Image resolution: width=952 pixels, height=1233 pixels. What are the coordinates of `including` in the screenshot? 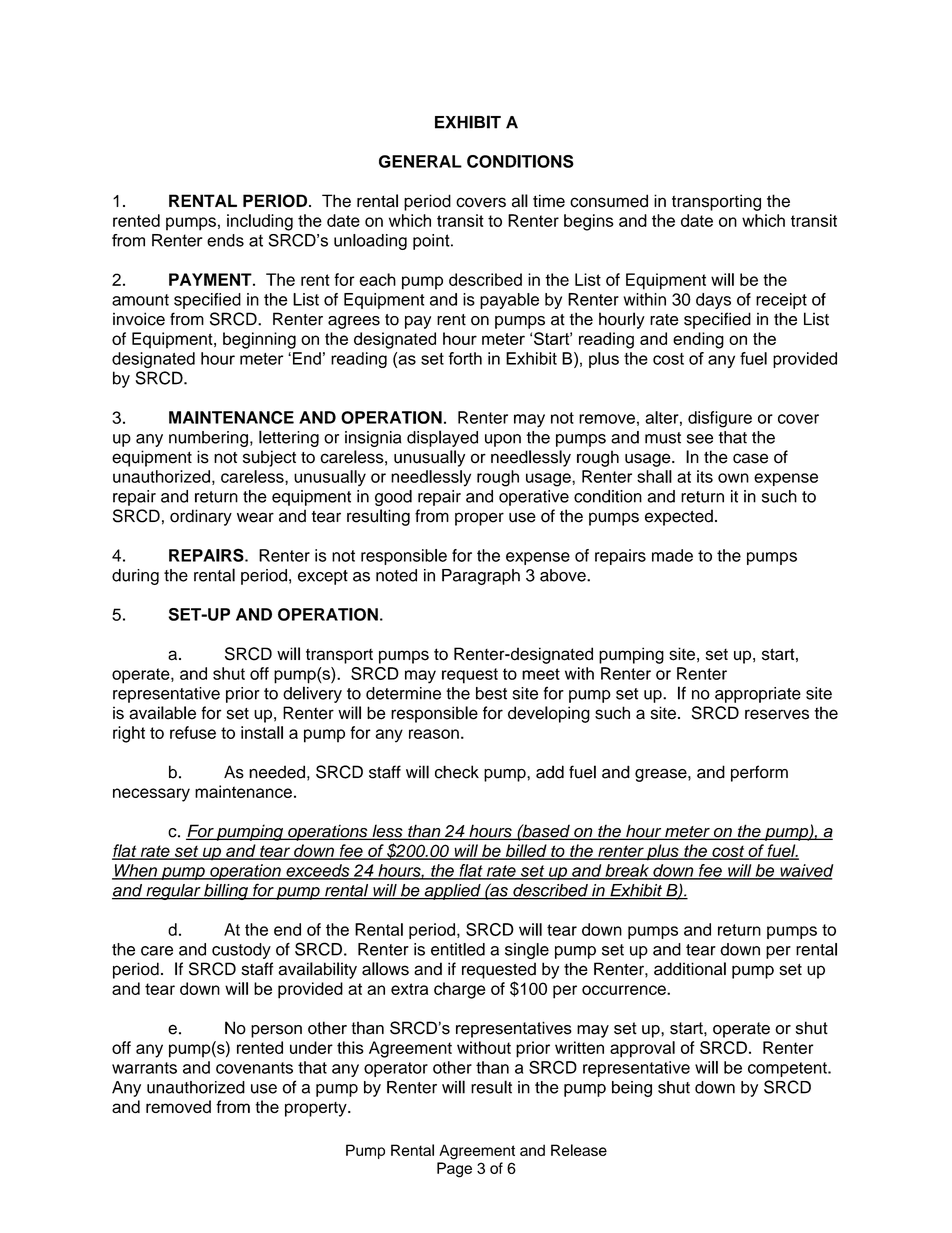 It's located at (260, 222).
